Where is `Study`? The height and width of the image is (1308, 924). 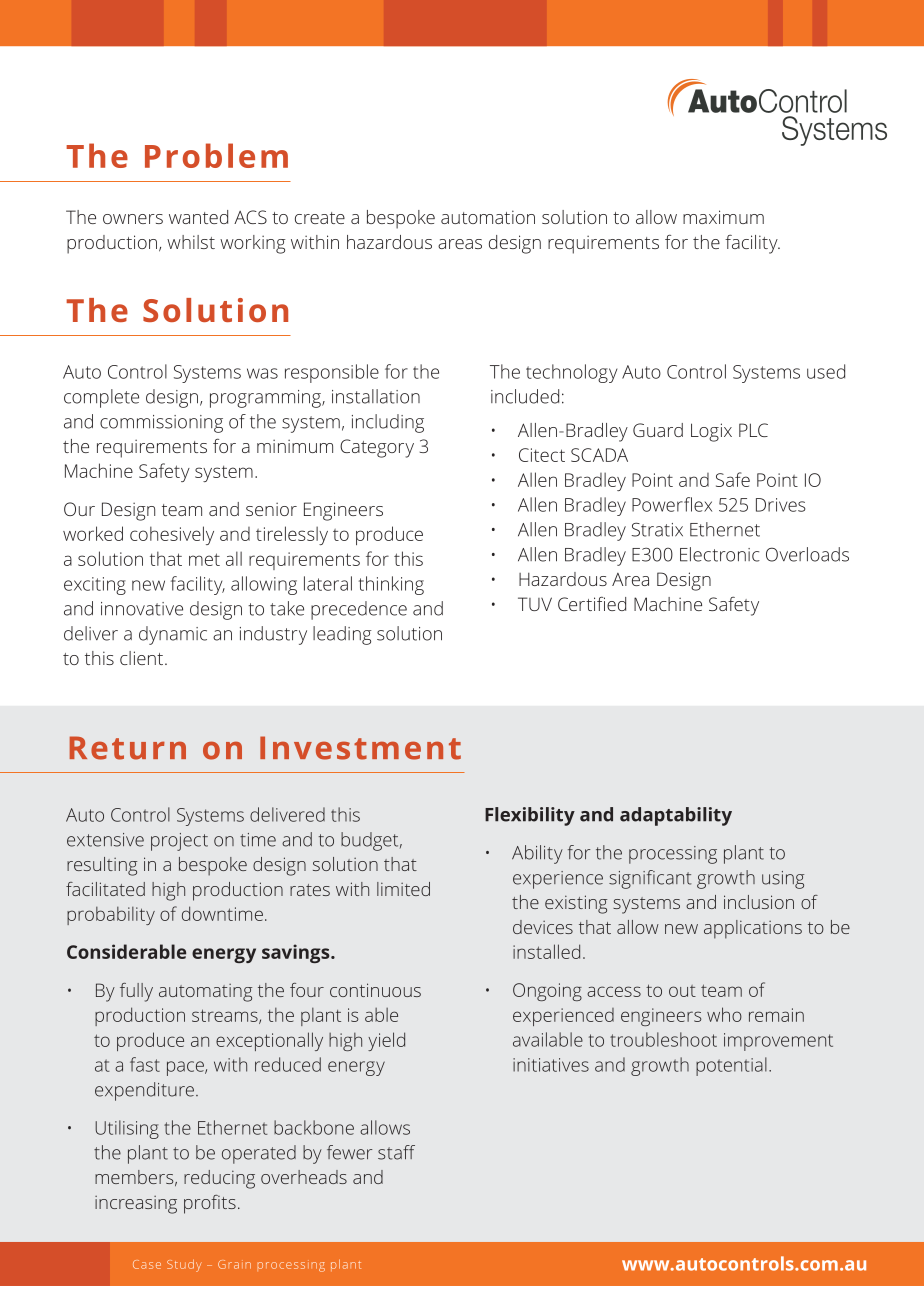 Study is located at coordinates (184, 1265).
